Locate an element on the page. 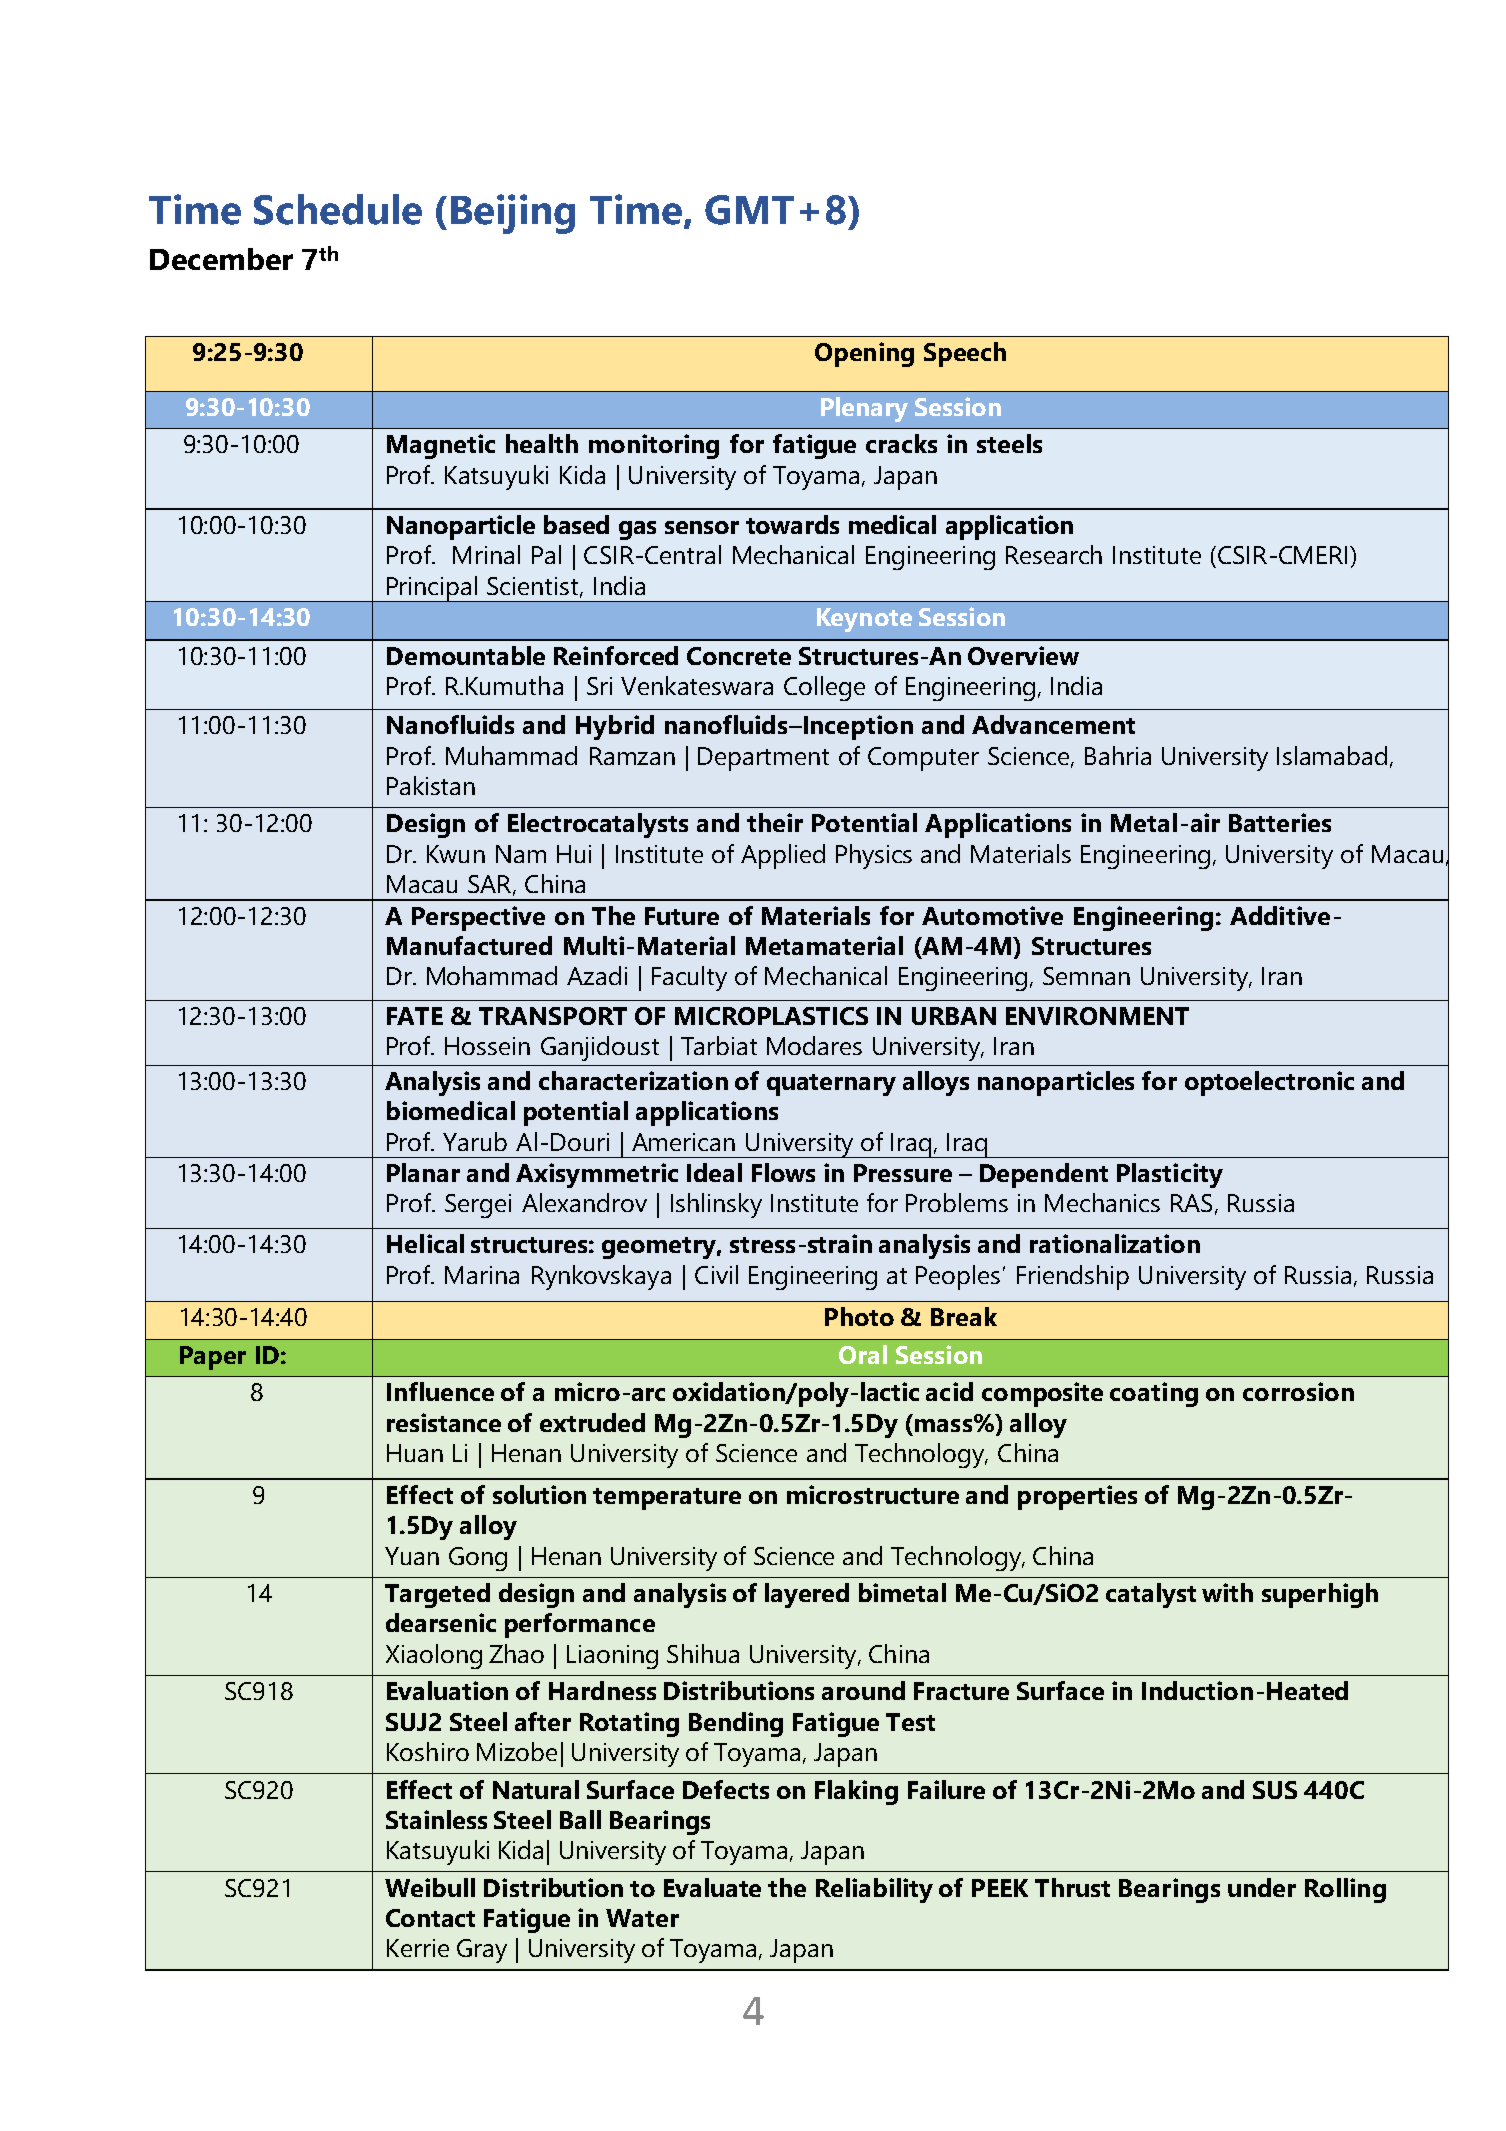 The height and width of the image is (2131, 1506). optoelectronic is located at coordinates (1269, 1083).
